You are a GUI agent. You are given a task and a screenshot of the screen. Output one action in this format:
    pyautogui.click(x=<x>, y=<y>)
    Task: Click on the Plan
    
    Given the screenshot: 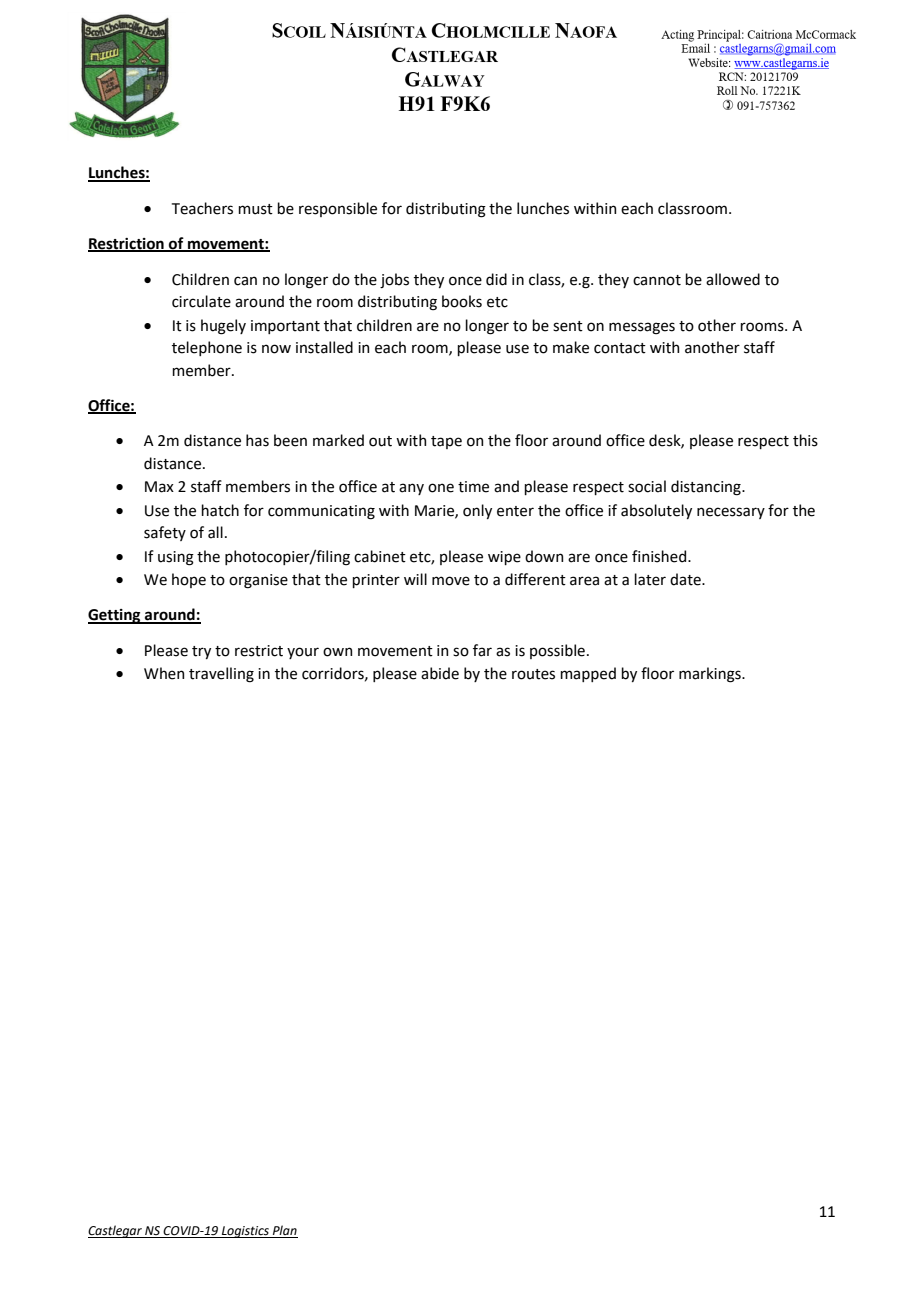 What is the action you would take?
    pyautogui.click(x=284, y=1231)
